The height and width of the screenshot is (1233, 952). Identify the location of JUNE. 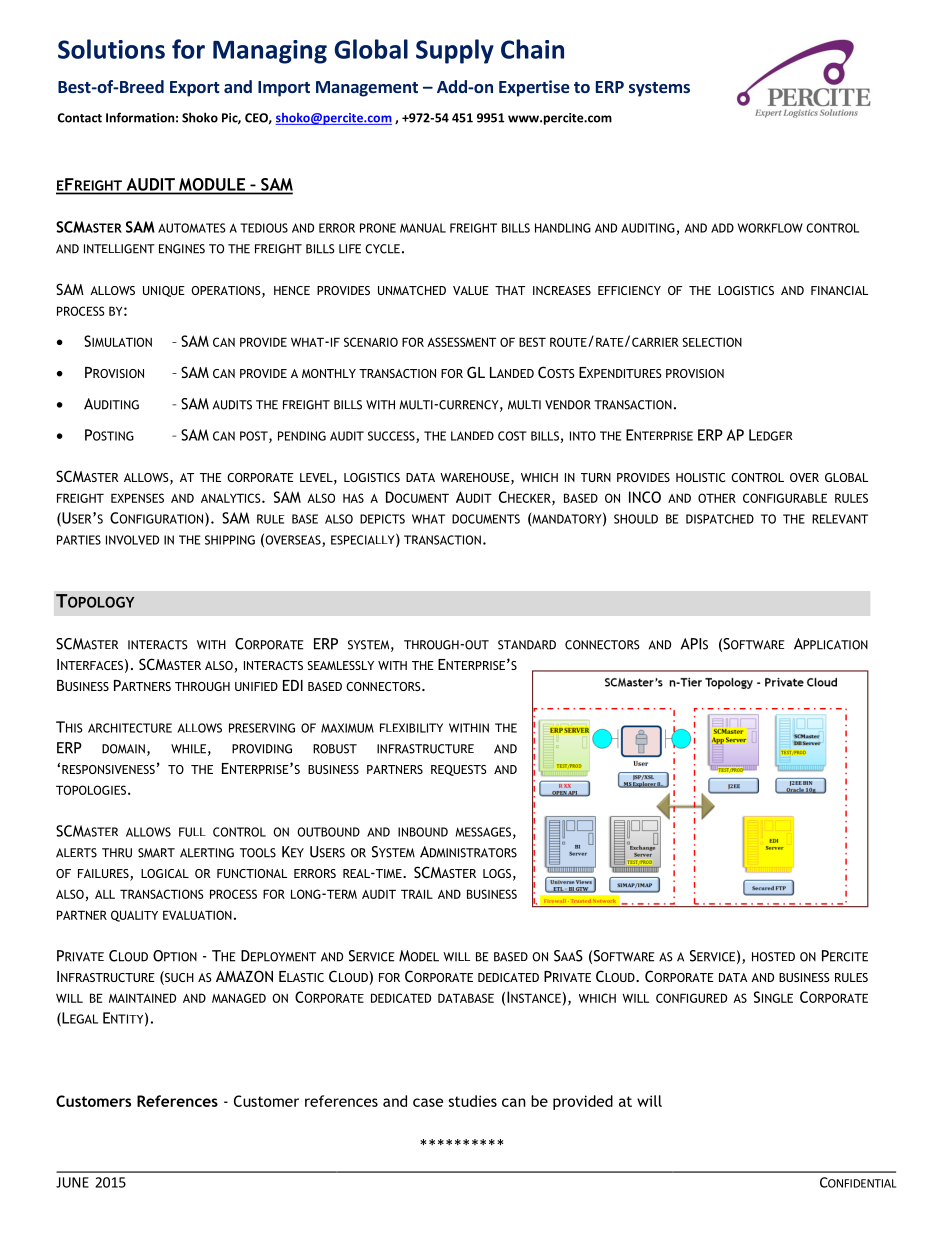
(72, 1182).
